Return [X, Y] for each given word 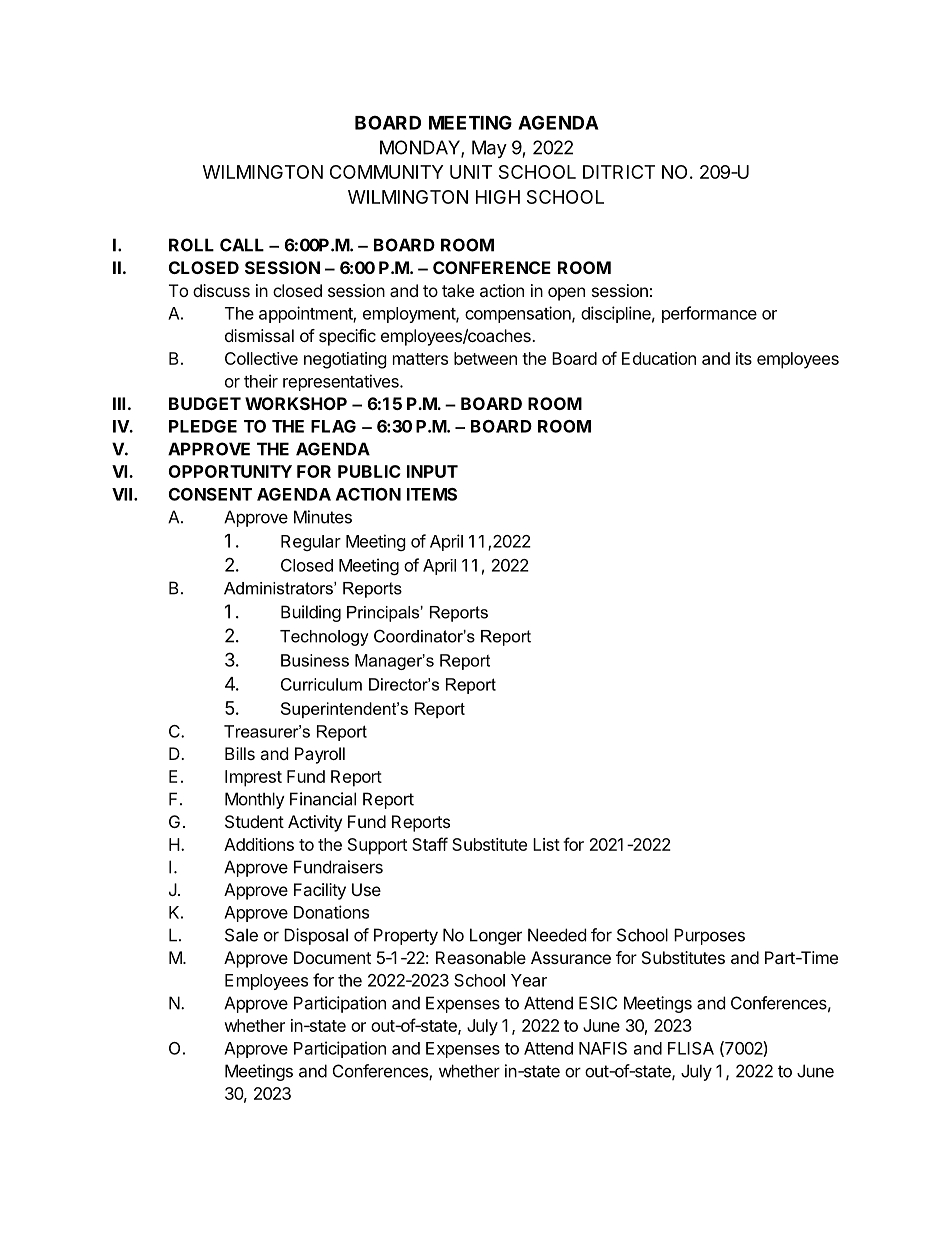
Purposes [709, 936]
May [489, 149]
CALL [242, 245]
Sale [241, 935]
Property [406, 936]
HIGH [498, 197]
